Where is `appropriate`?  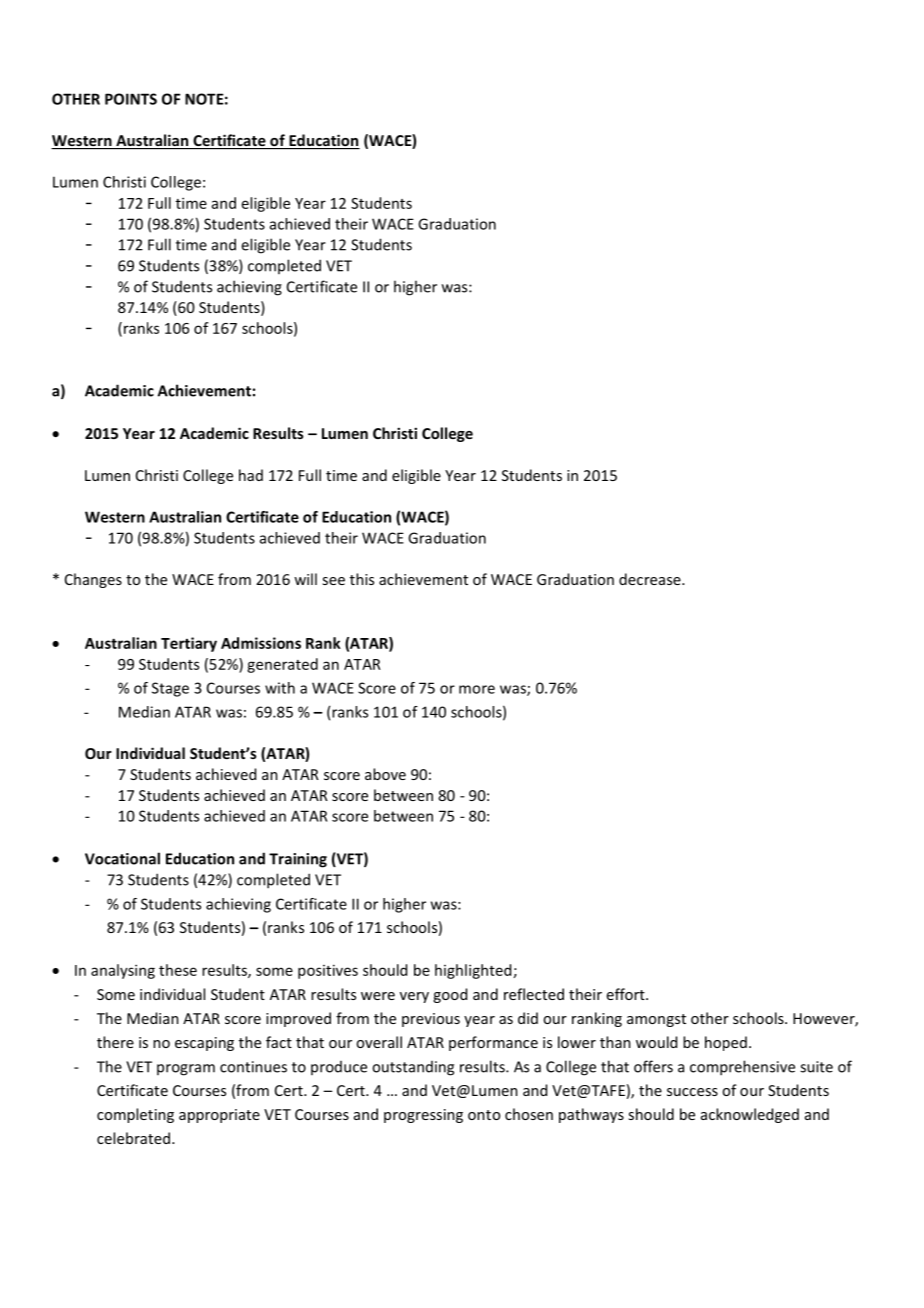 appropriate is located at coordinates (219, 1116).
